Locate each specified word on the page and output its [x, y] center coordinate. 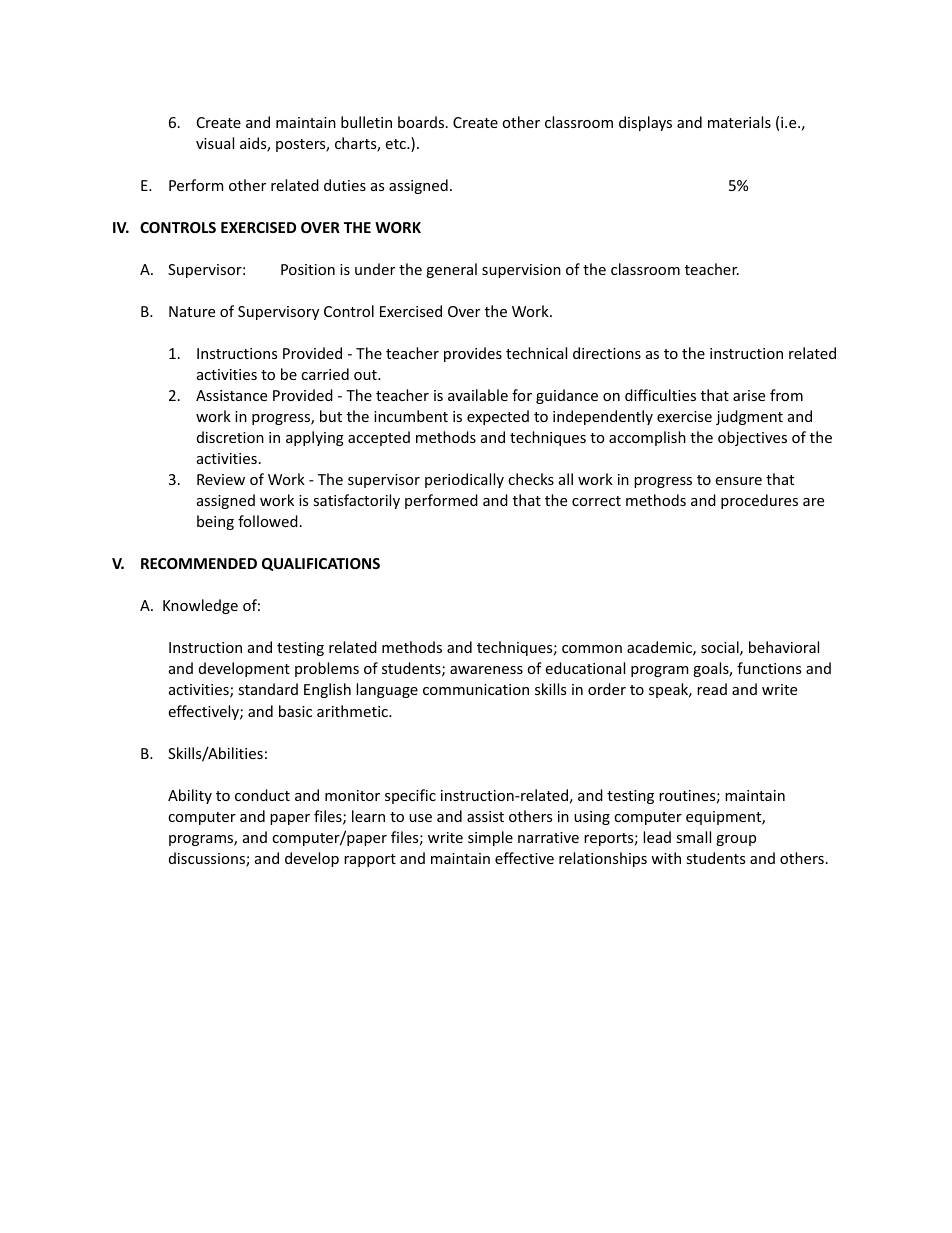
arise [749, 395]
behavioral [784, 647]
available [478, 395]
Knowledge [200, 606]
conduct [262, 795]
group [736, 840]
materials [739, 122]
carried [325, 374]
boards [422, 122]
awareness [486, 670]
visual [215, 143]
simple [490, 838]
